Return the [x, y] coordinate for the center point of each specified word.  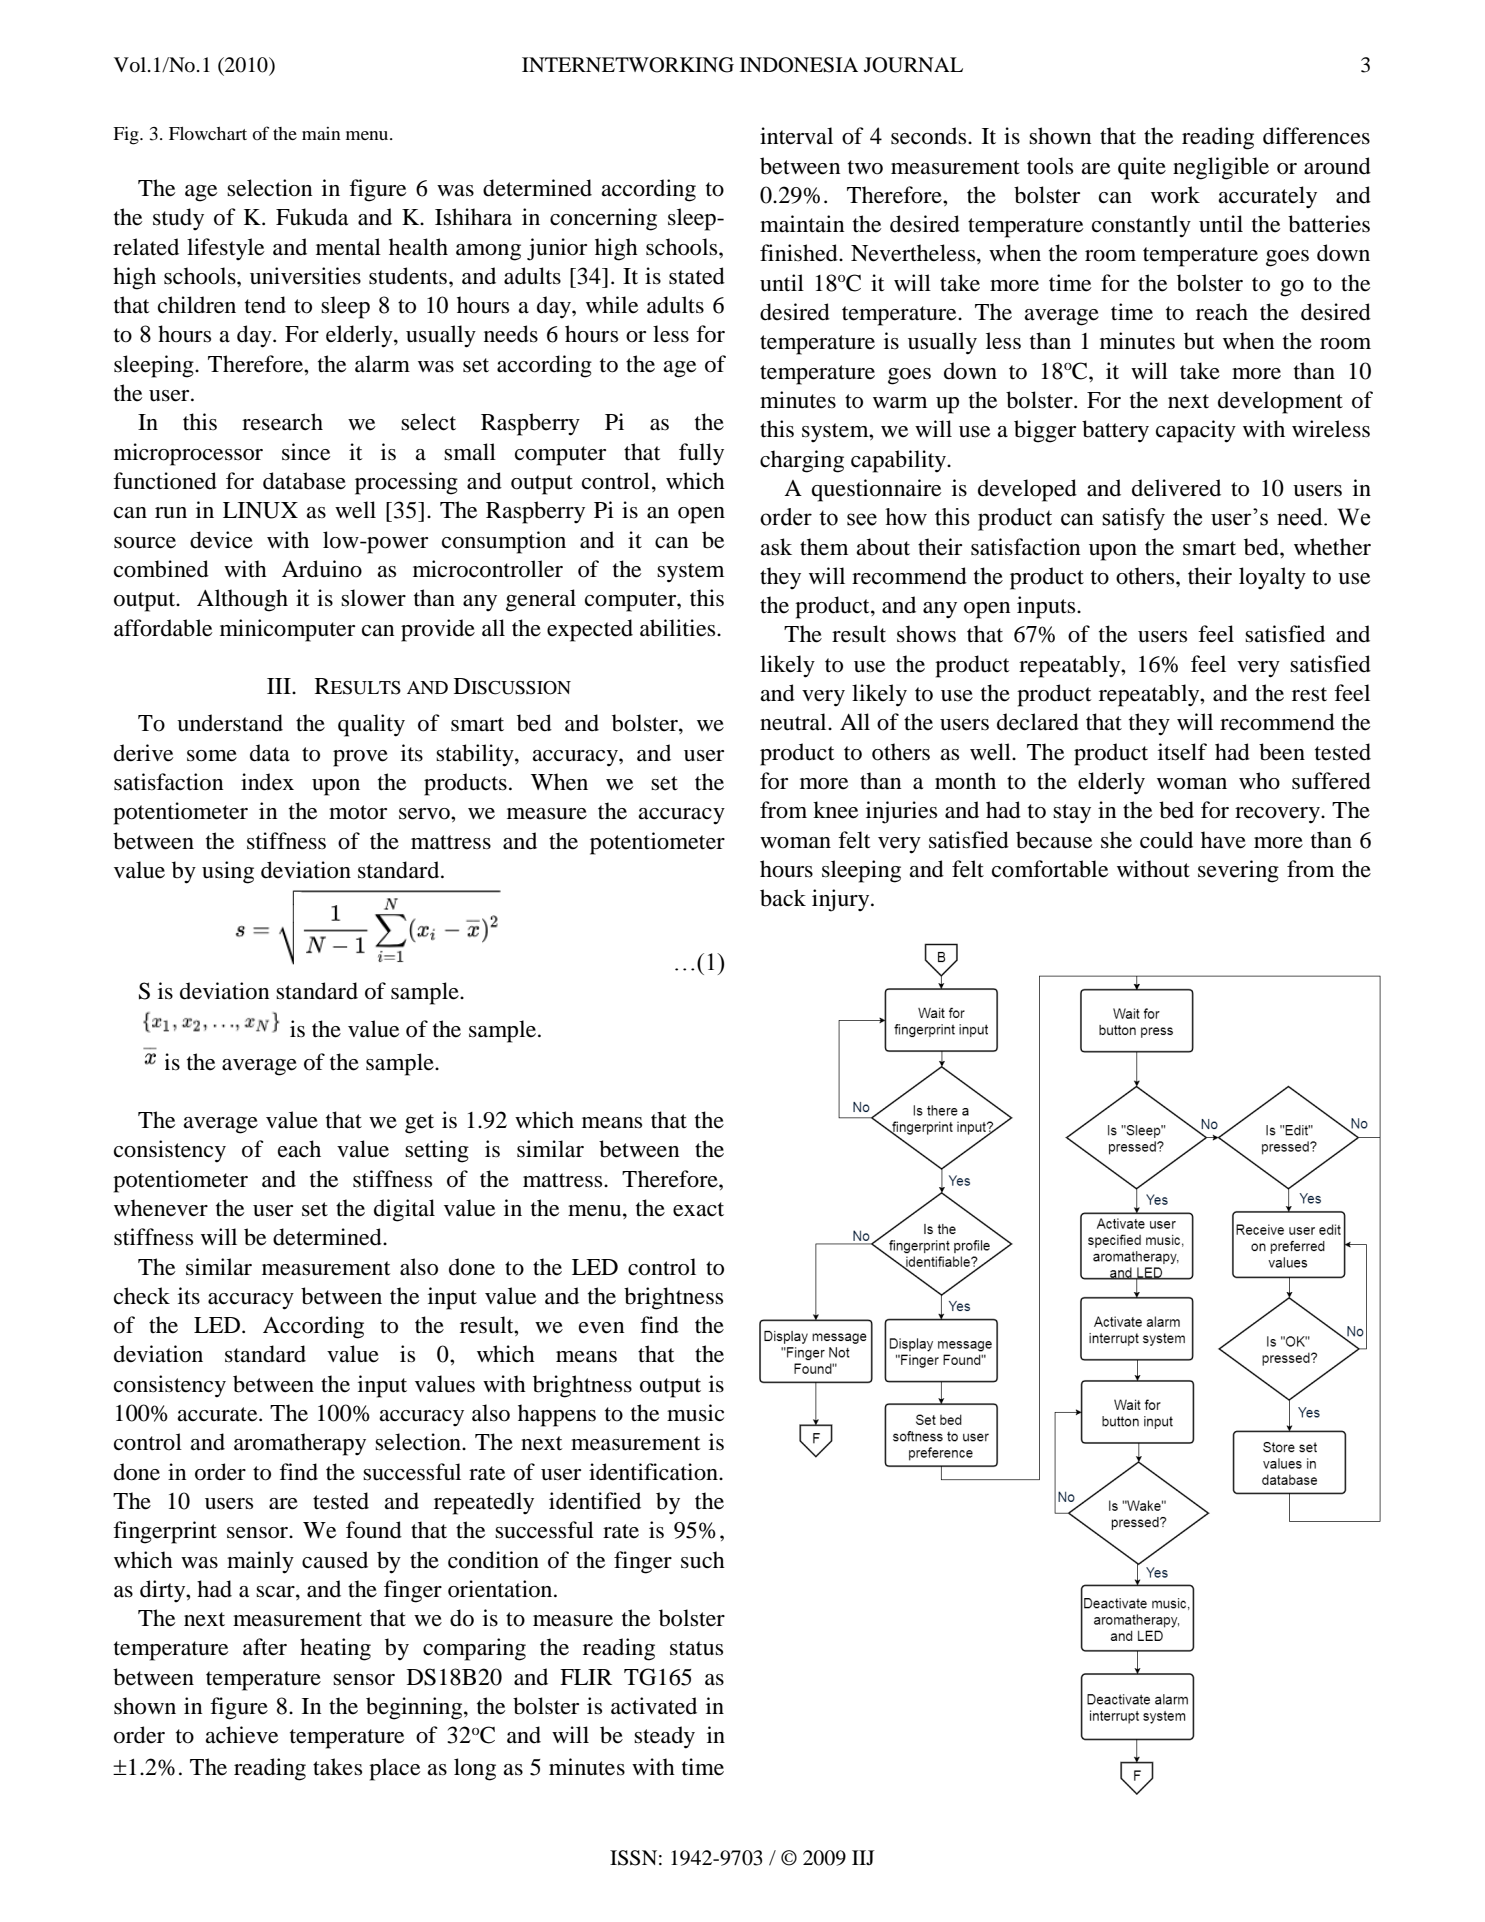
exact [698, 1209]
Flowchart [208, 133]
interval [796, 136]
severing [1238, 871]
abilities [679, 628]
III [280, 686]
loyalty [1272, 578]
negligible [1221, 168]
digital [404, 1210]
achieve [241, 1735]
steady [664, 1737]
